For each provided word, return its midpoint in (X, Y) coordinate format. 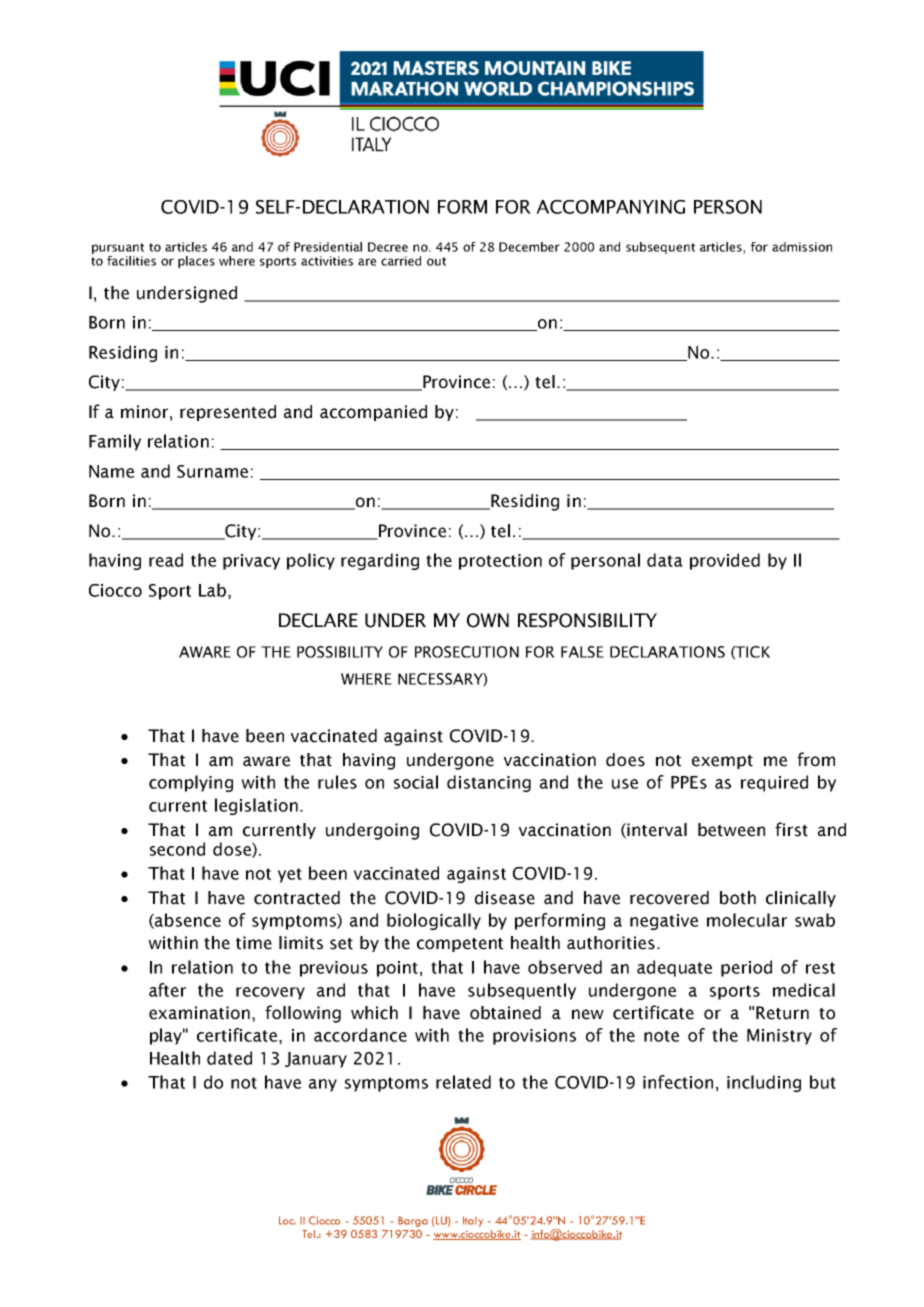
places (196, 262)
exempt (722, 762)
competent (460, 945)
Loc (287, 1220)
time (254, 943)
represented (228, 413)
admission (802, 247)
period (746, 968)
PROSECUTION (467, 652)
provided (725, 561)
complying (191, 783)
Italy (473, 1221)
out (436, 261)
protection (500, 562)
